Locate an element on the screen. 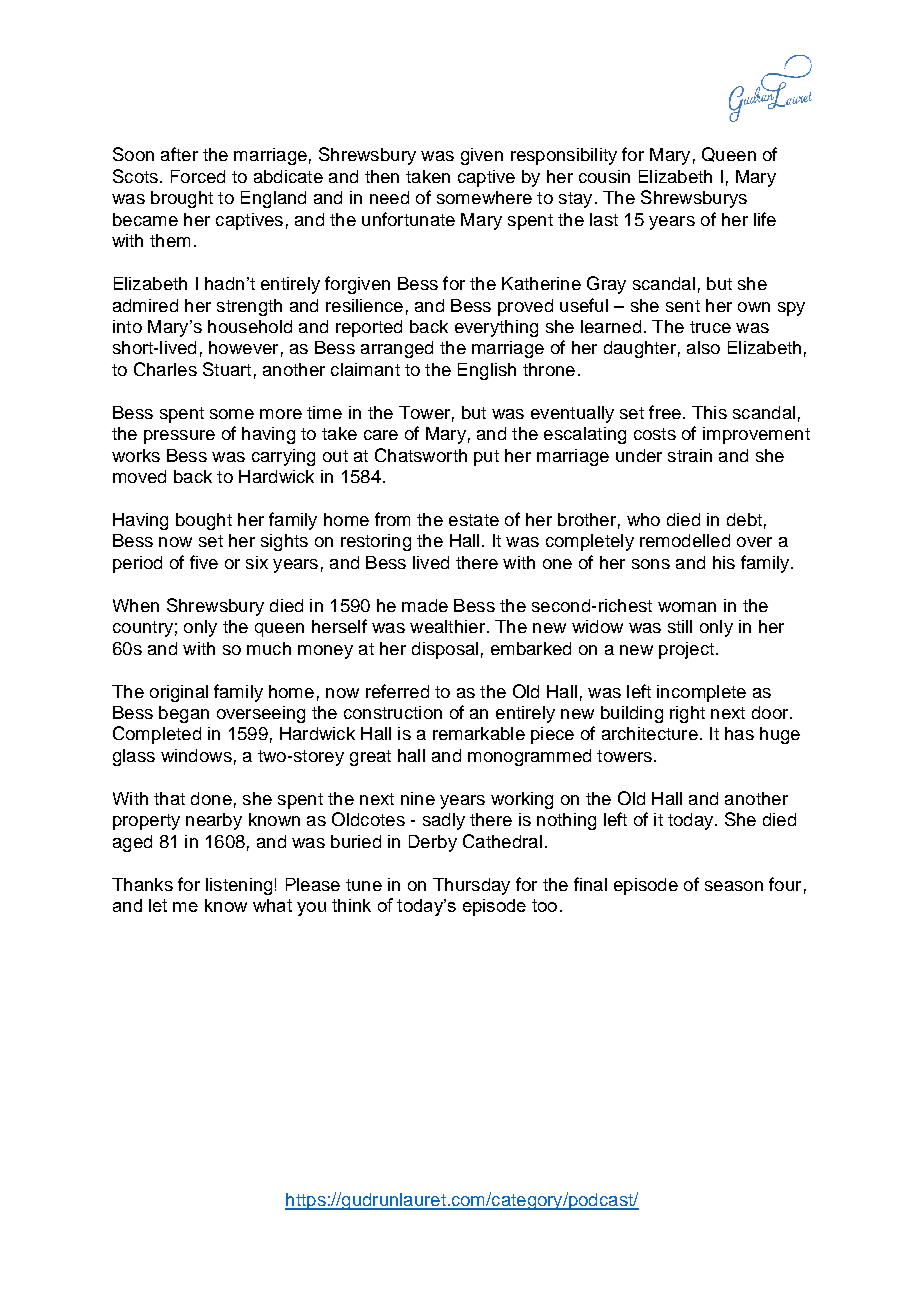  English is located at coordinates (487, 371).
